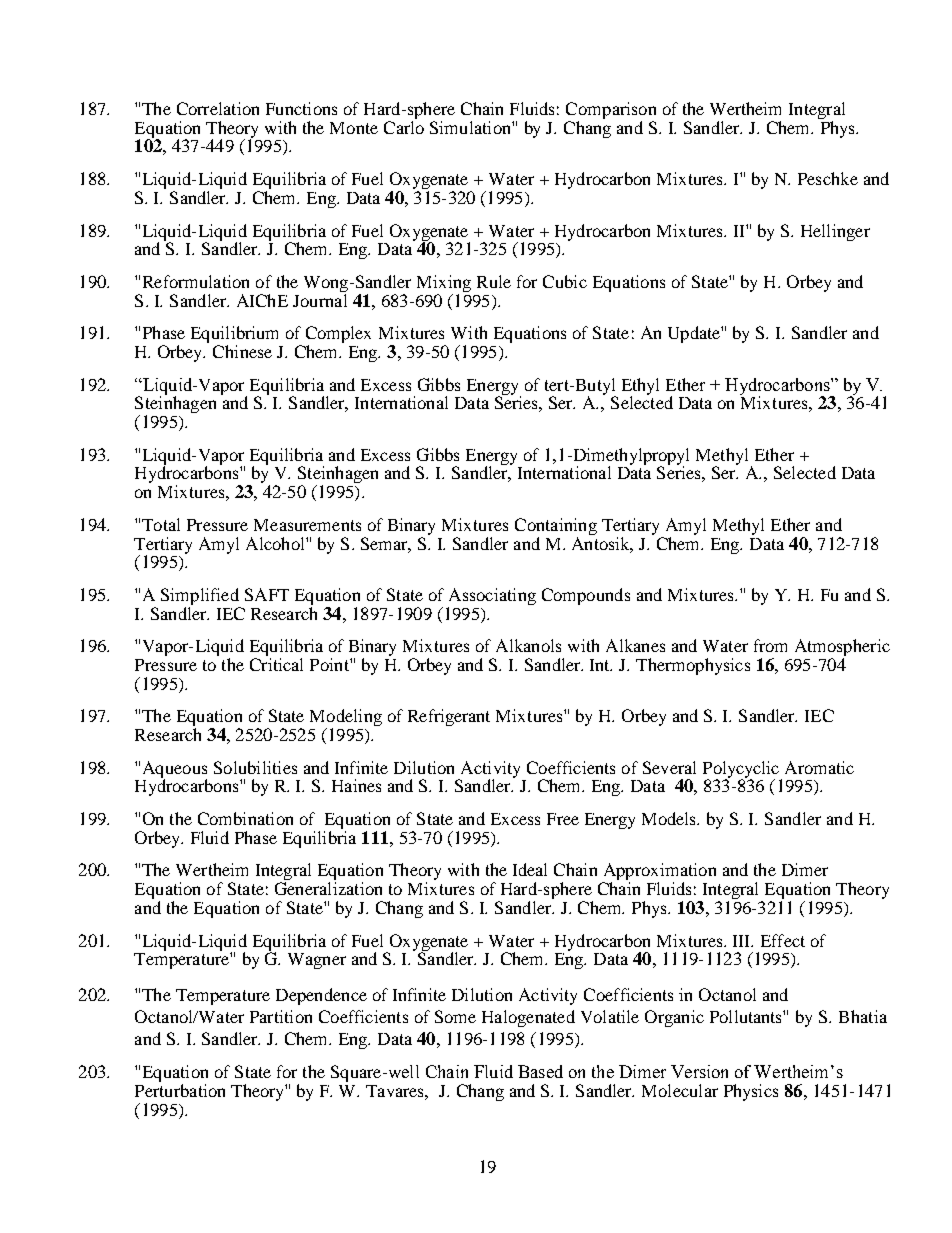 The width and height of the image is (952, 1233). What do you see at coordinates (218, 108) in the image?
I see `Correlation` at bounding box center [218, 108].
